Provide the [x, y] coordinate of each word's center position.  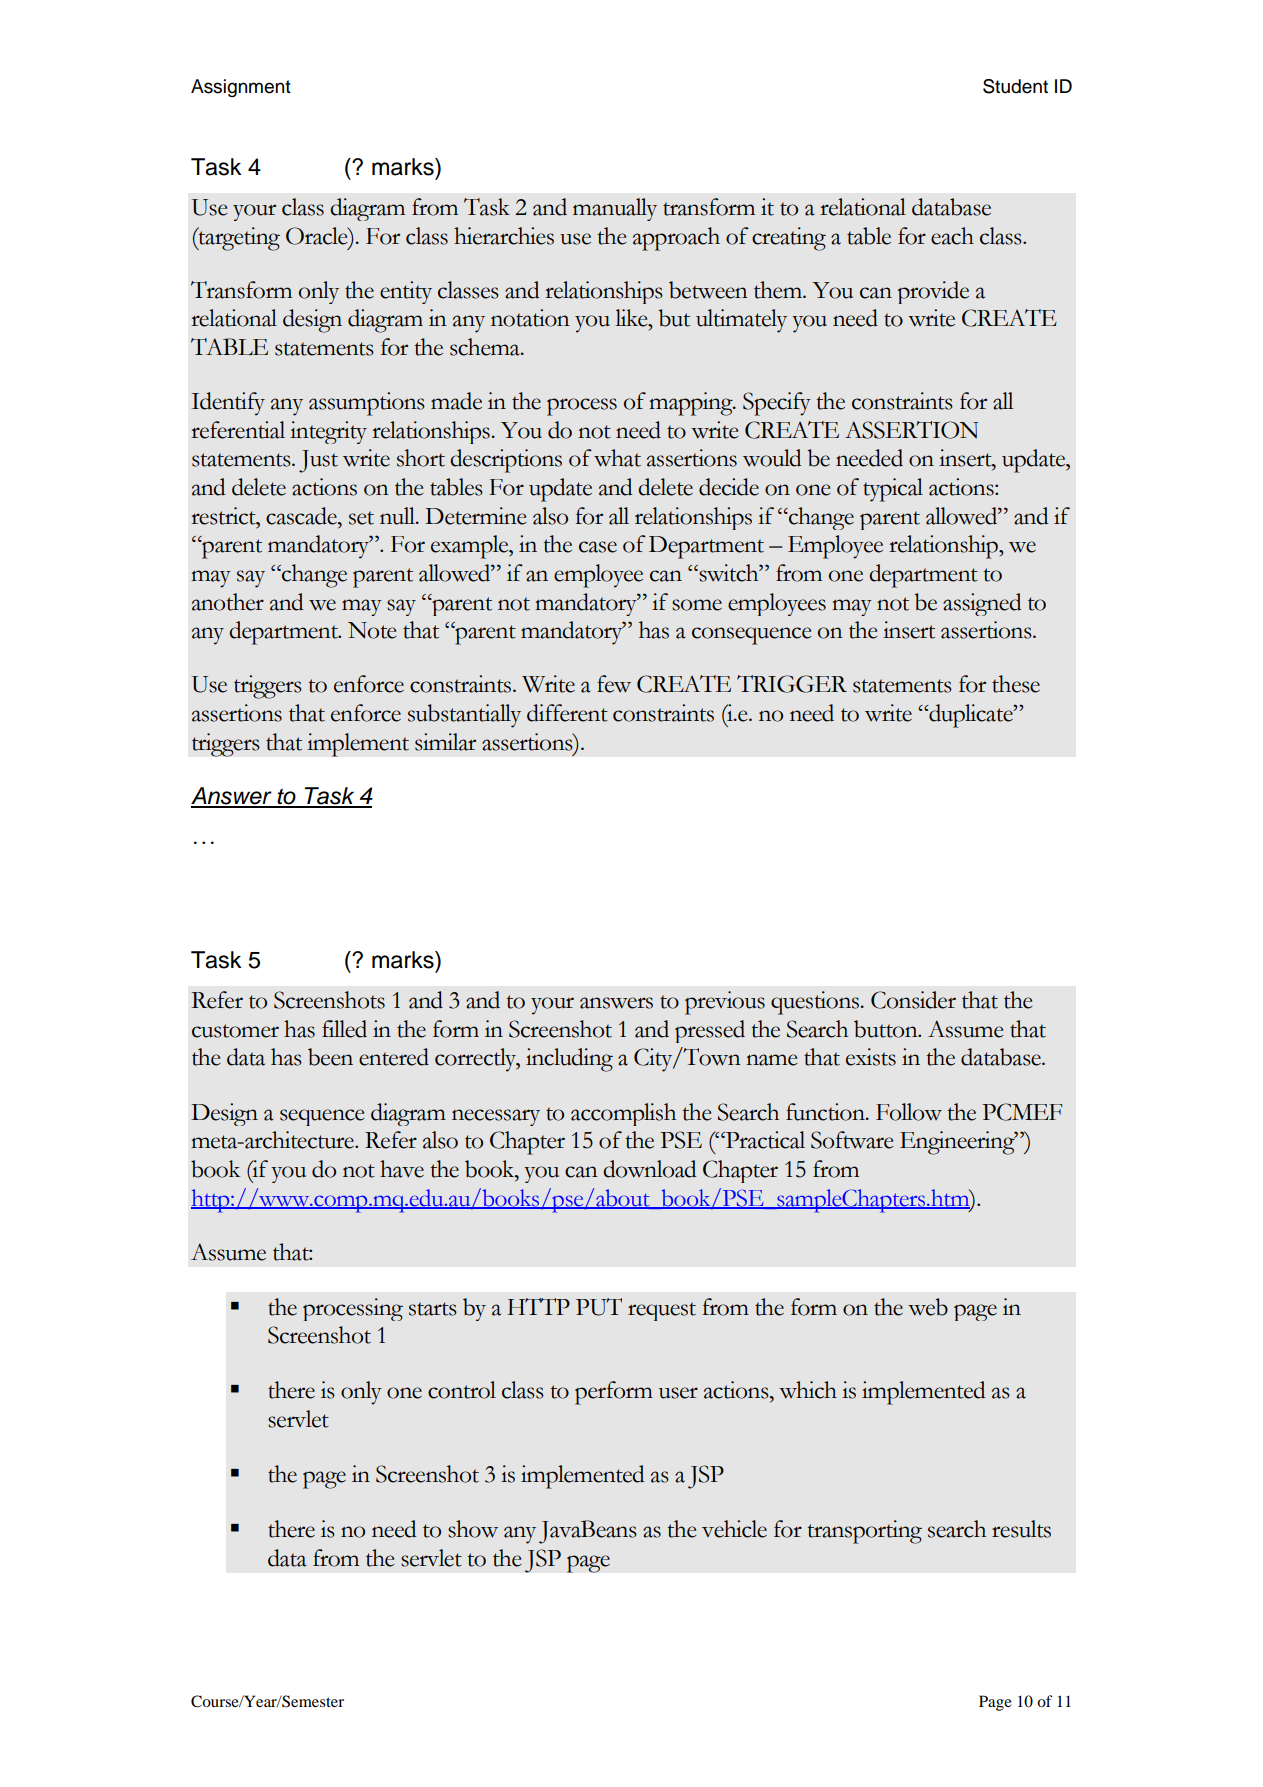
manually [615, 209]
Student [1015, 86]
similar [445, 742]
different [567, 713]
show [473, 1529]
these [1016, 684]
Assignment [241, 88]
